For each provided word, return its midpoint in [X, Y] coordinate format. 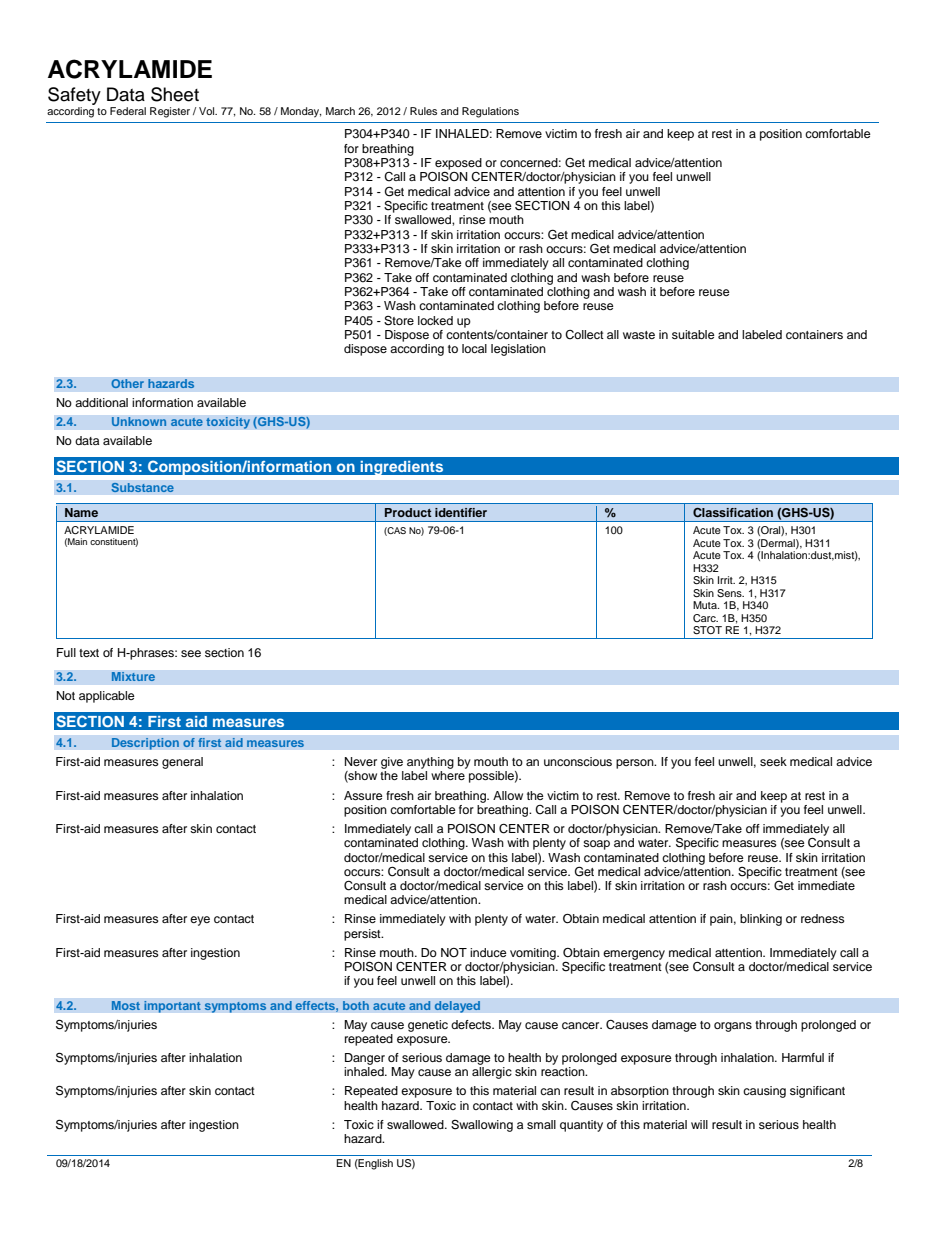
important [172, 1007]
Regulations [490, 112]
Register [170, 112]
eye [200, 921]
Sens [730, 593]
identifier [461, 512]
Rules [423, 111]
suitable [693, 334]
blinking [761, 920]
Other [127, 384]
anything [430, 763]
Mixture [133, 677]
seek [773, 761]
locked [435, 320]
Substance [142, 487]
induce [488, 952]
